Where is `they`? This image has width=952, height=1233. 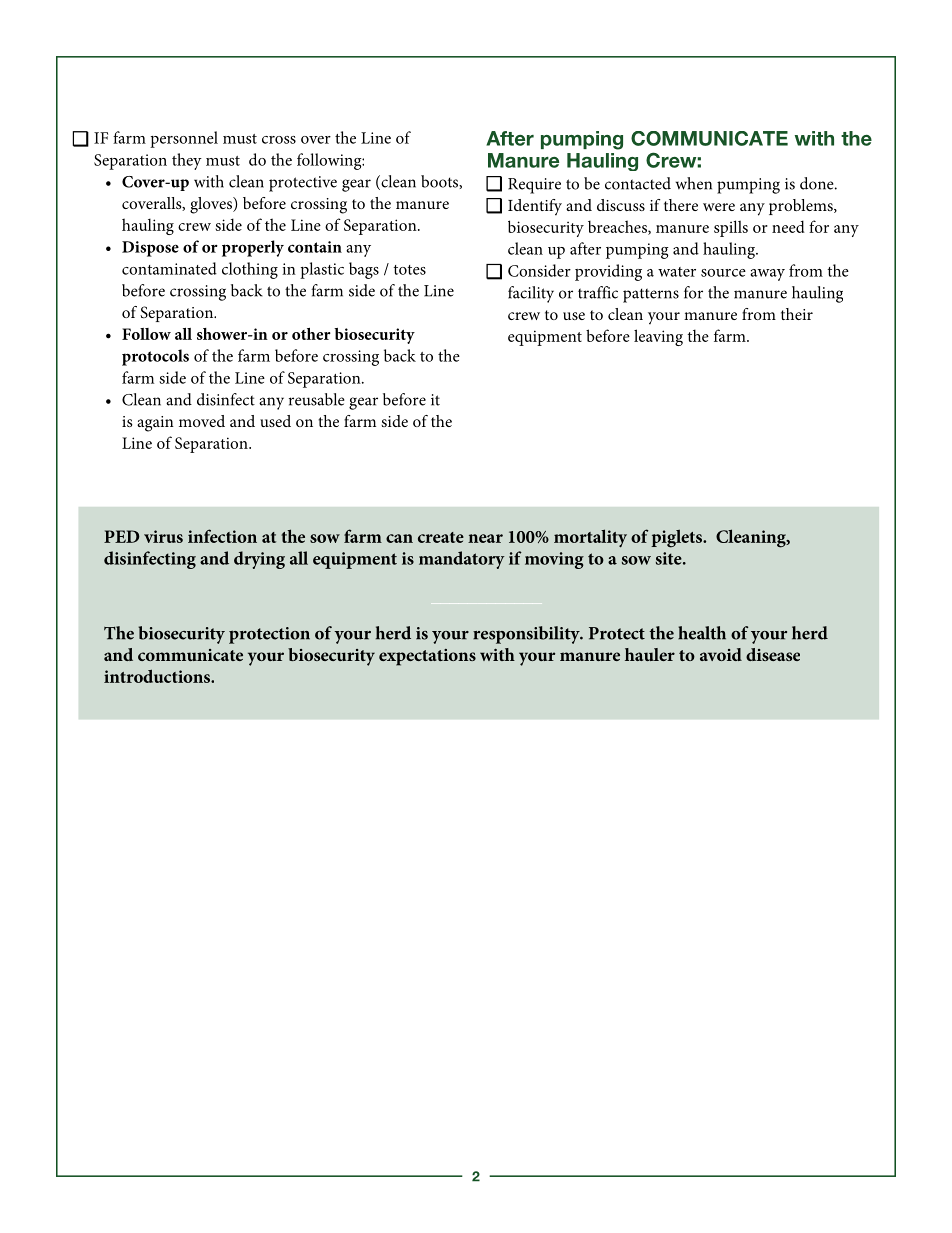 they is located at coordinates (187, 161).
